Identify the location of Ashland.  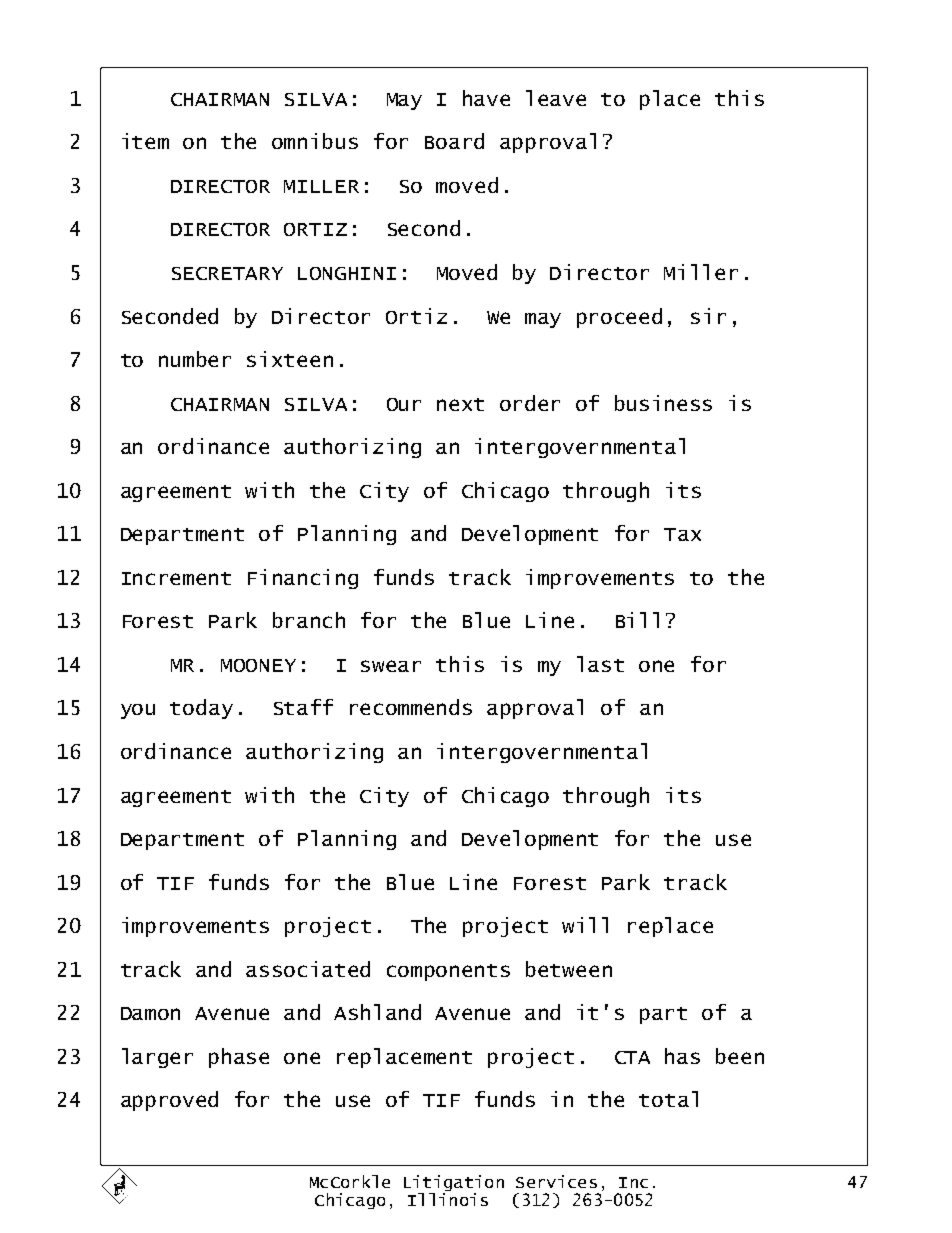
(377, 1012).
